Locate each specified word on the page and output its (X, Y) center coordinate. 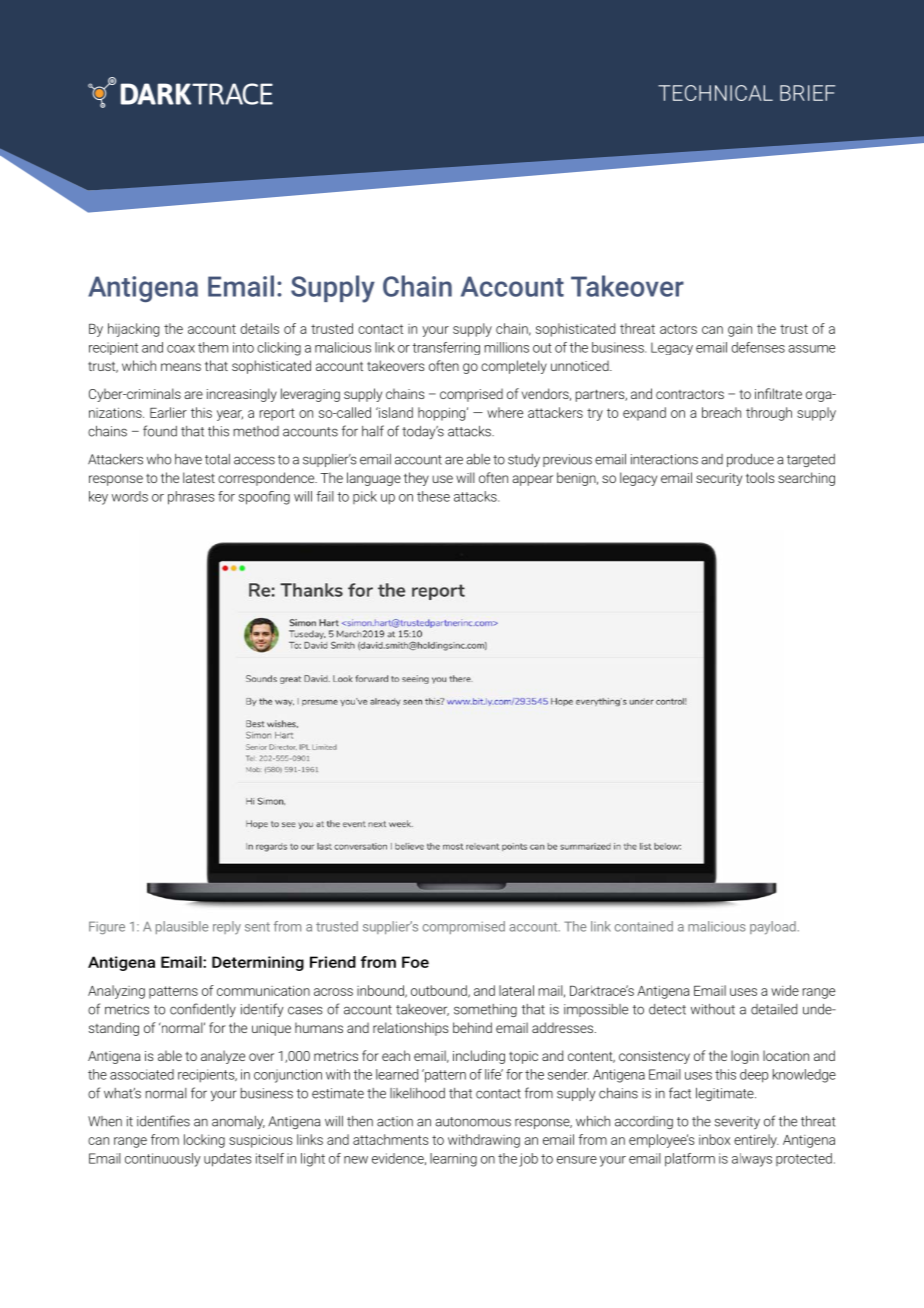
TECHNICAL (715, 93)
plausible (182, 927)
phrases (191, 498)
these (433, 496)
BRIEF (807, 93)
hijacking (133, 330)
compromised (464, 927)
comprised (471, 395)
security (719, 479)
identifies (163, 1121)
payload (773, 928)
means (181, 367)
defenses (758, 347)
